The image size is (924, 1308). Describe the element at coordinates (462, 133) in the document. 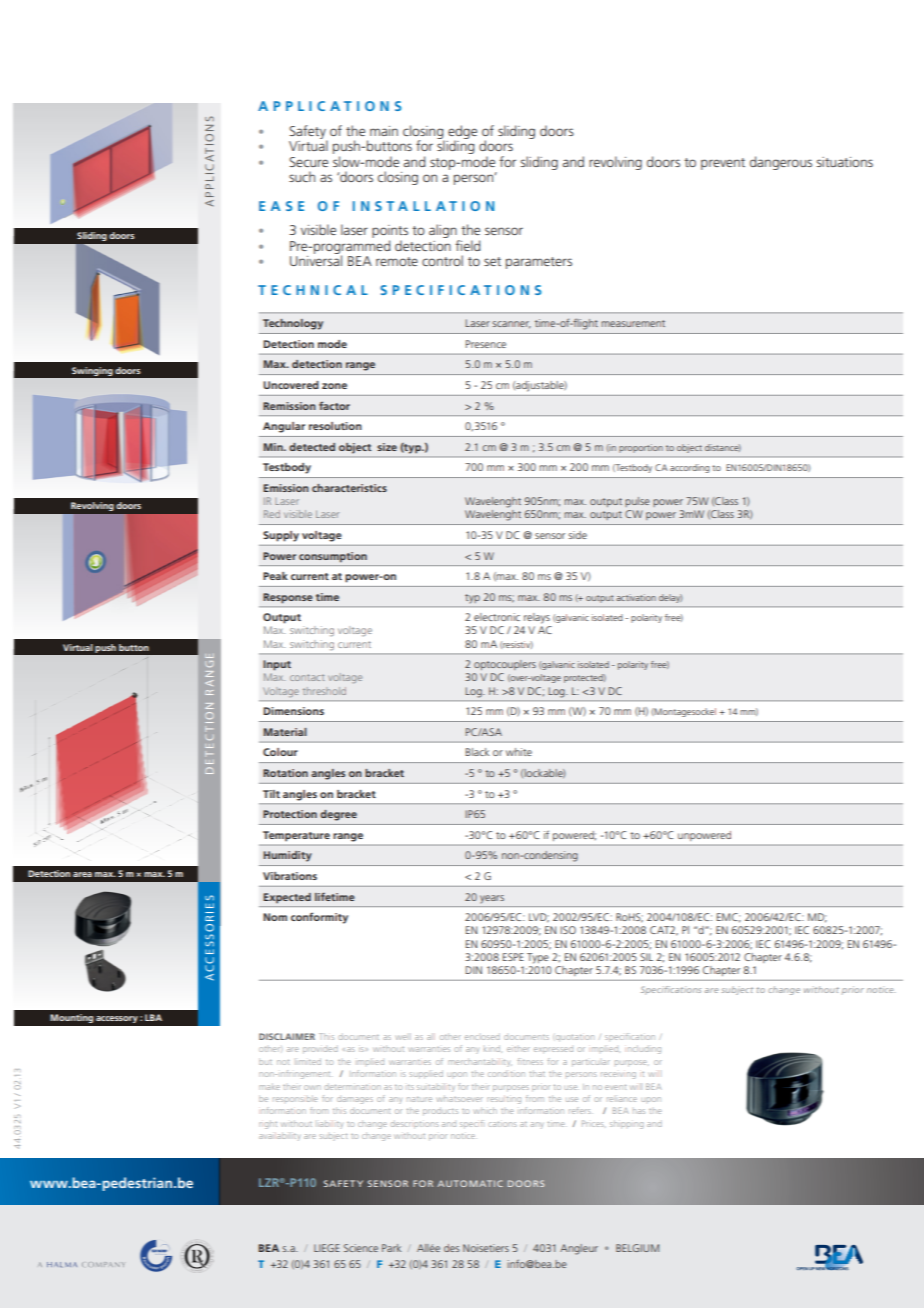

I see `edge` at that location.
